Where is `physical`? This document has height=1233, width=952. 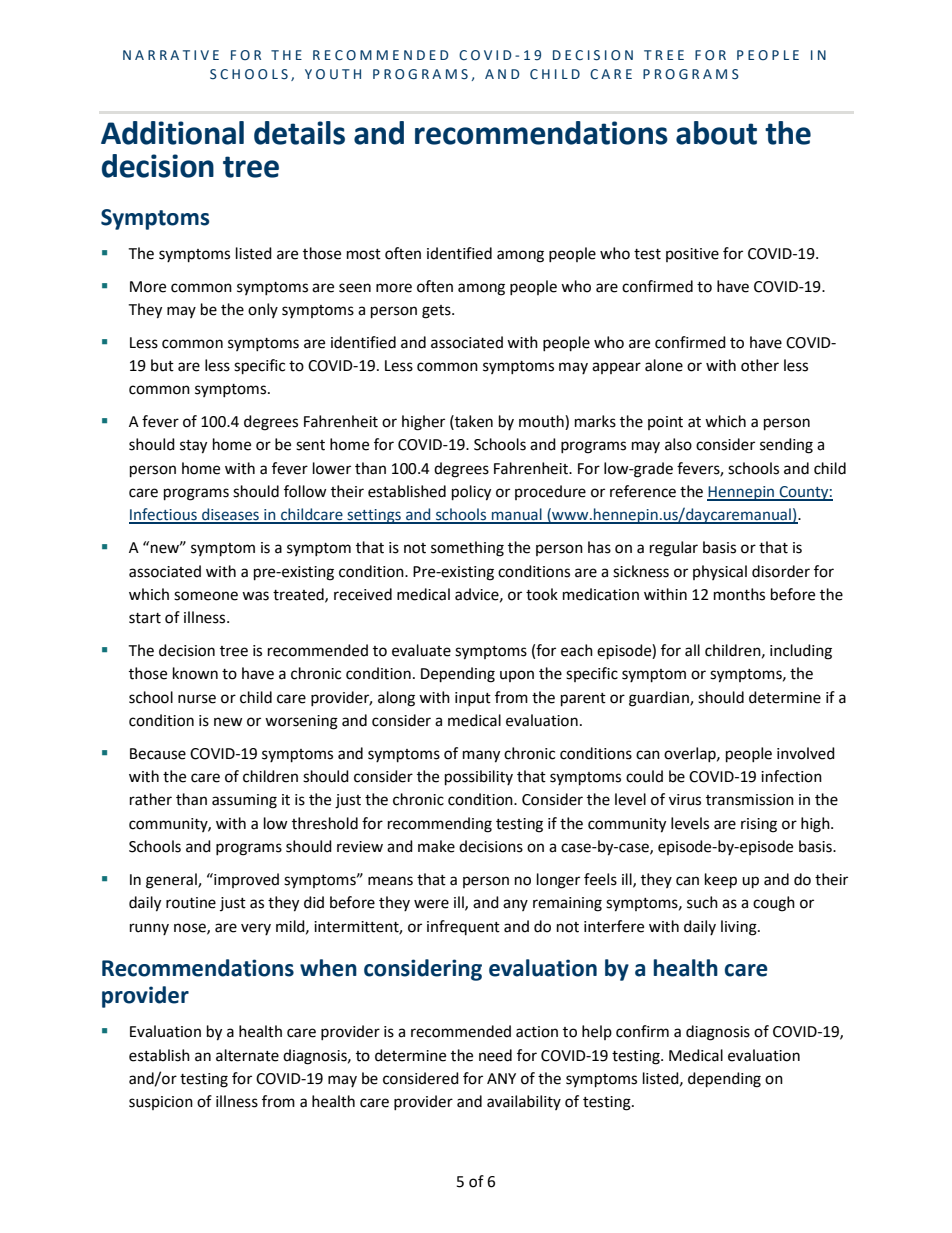
physical is located at coordinates (720, 572).
